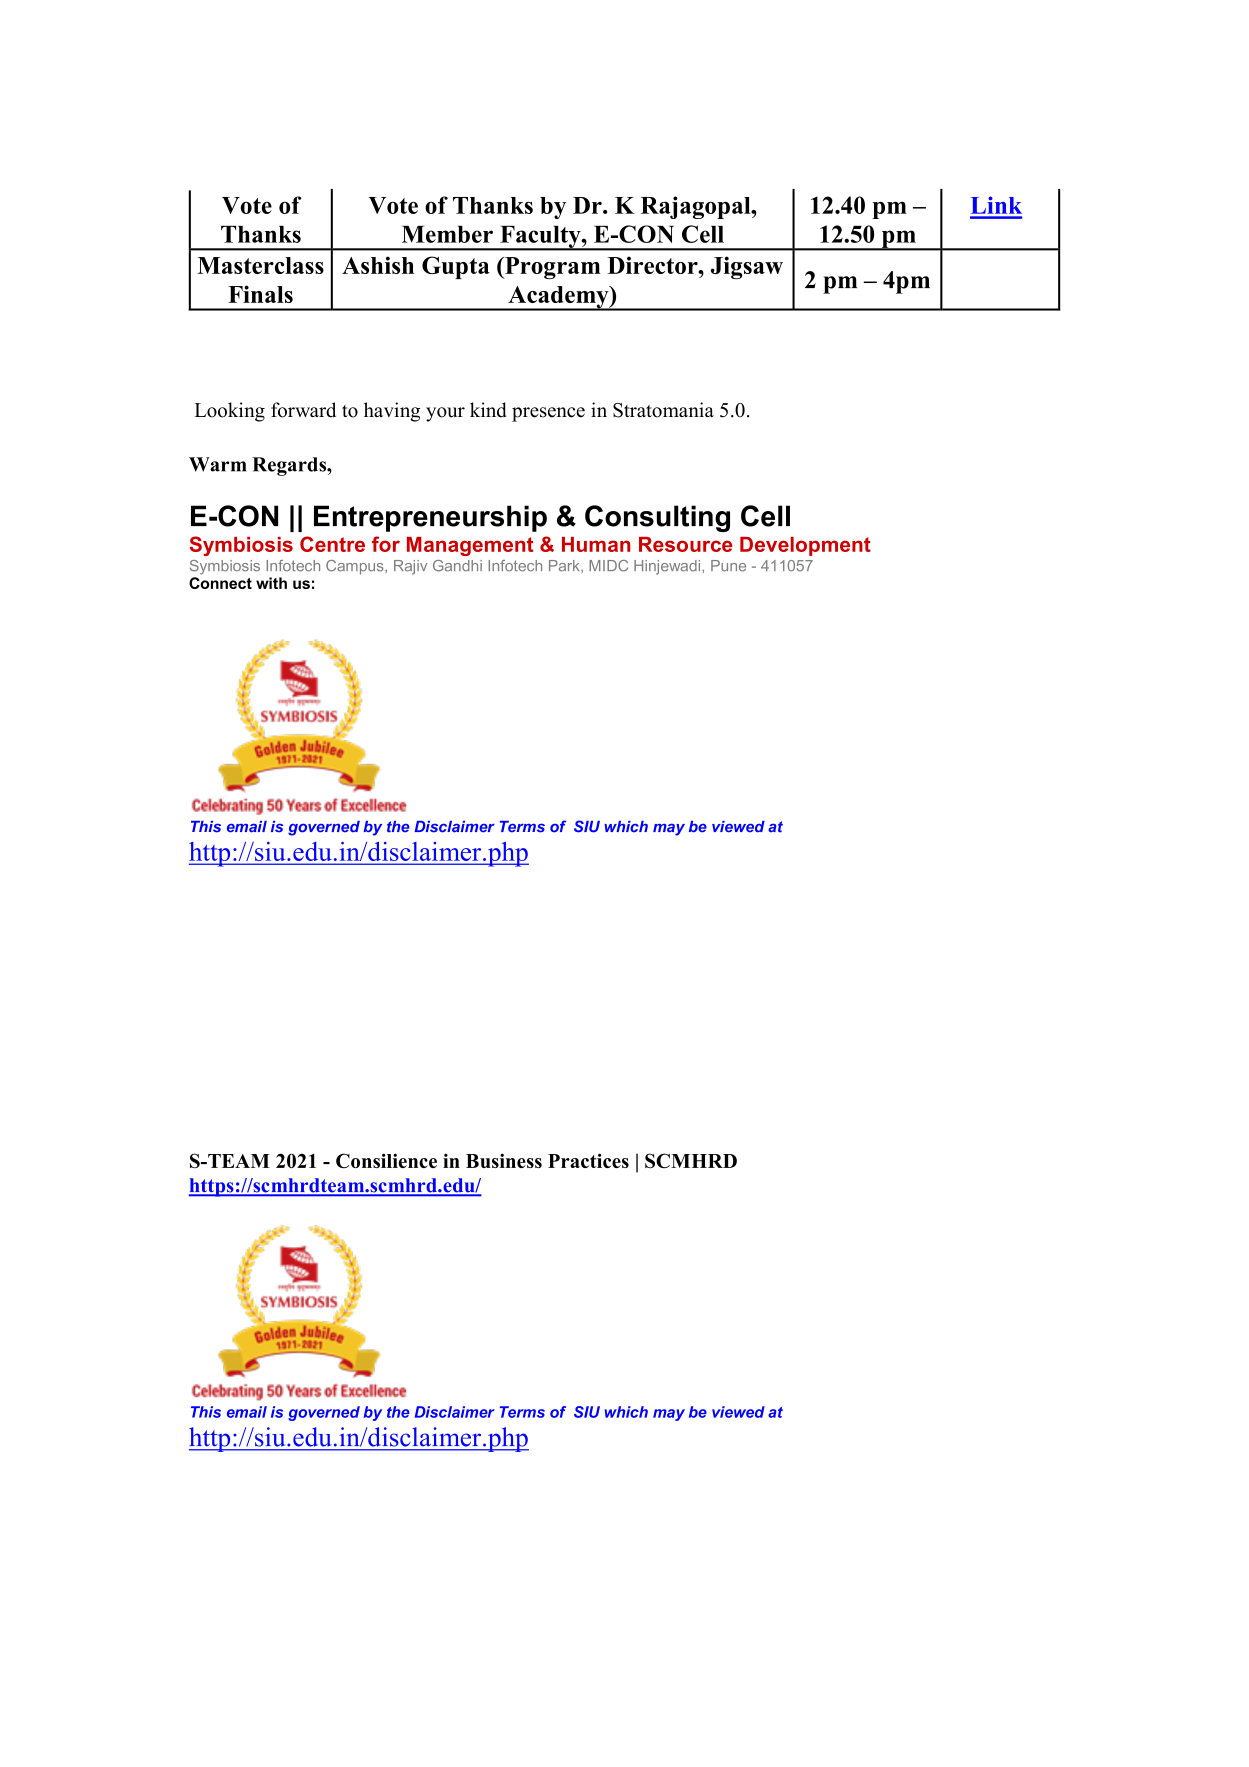  Describe the element at coordinates (588, 1160) in the screenshot. I see `Practices` at that location.
